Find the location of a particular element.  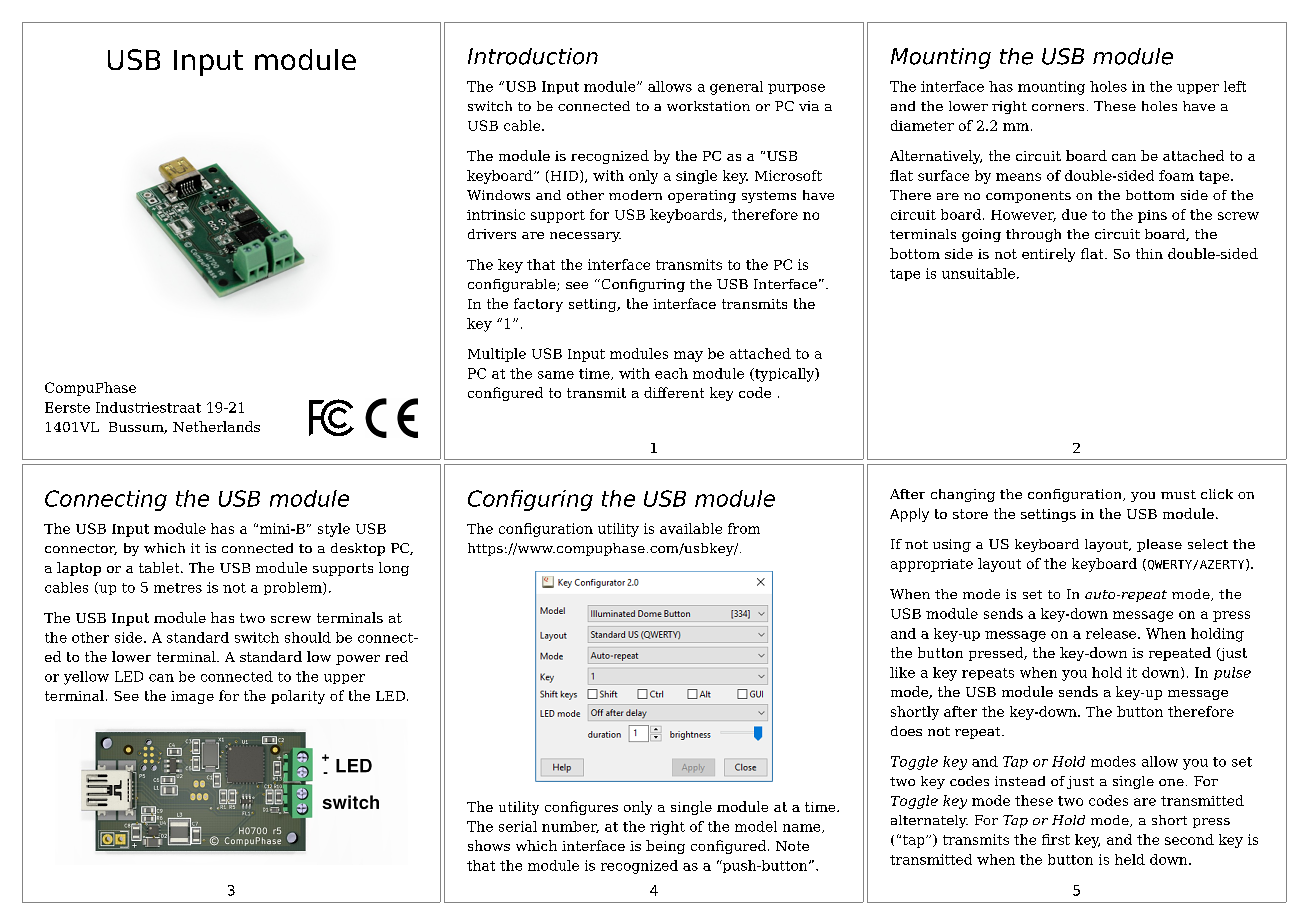

Introduction is located at coordinates (533, 56).
